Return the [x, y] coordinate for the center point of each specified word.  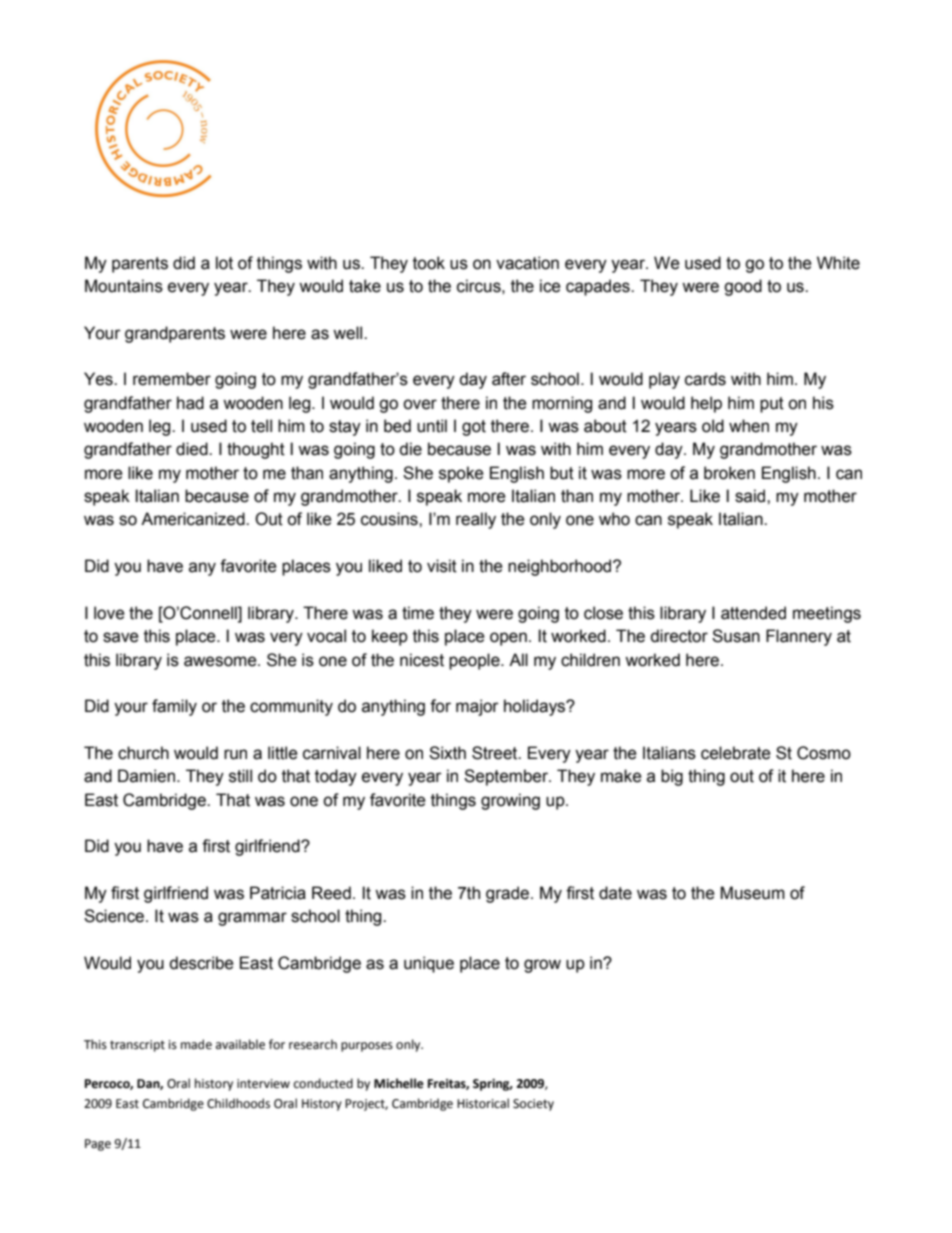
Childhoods [238, 1103]
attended [753, 613]
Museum [752, 893]
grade [507, 894]
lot [224, 263]
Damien [146, 776]
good [743, 287]
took [429, 263]
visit [442, 566]
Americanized [194, 519]
